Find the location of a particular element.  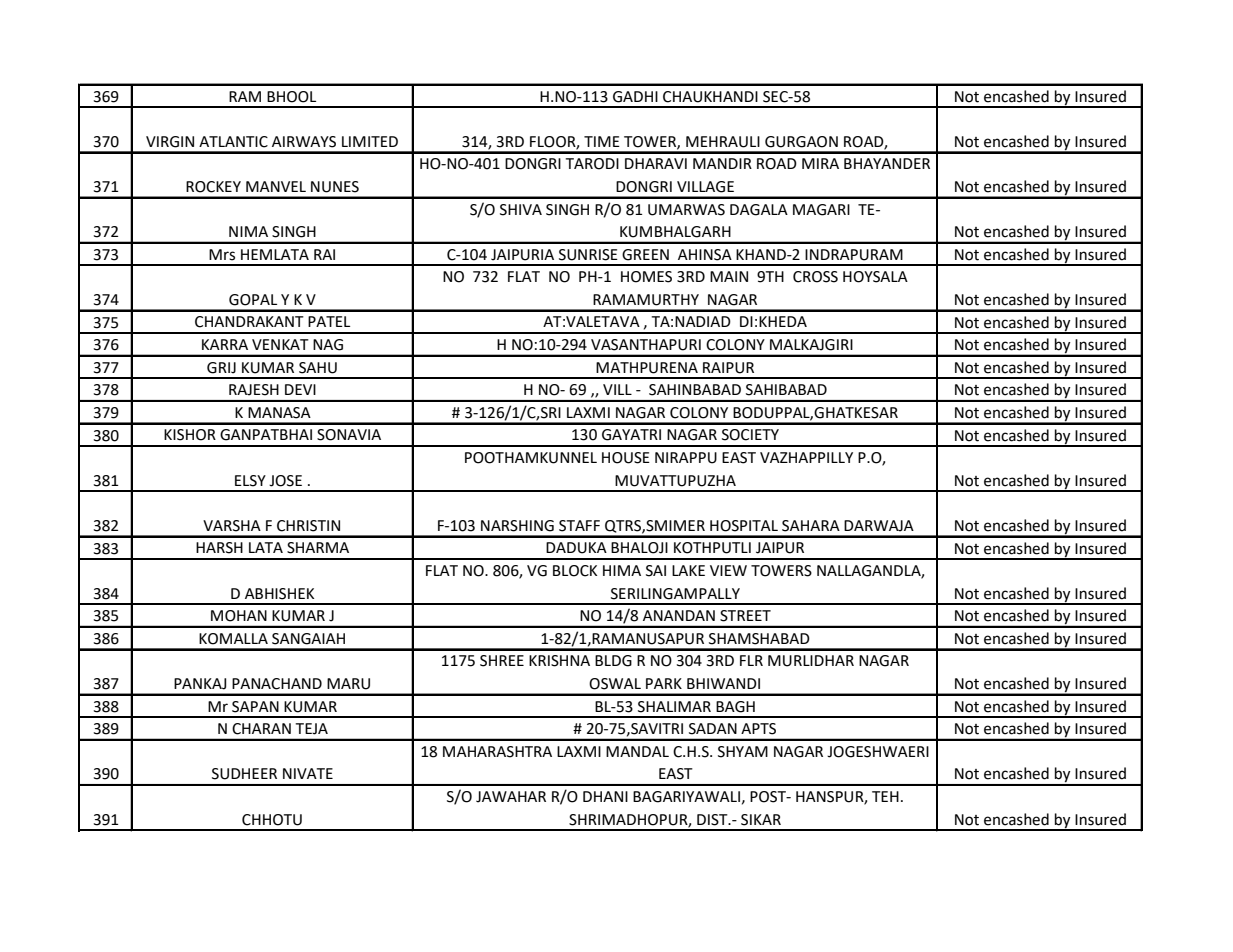

SHYAM is located at coordinates (743, 752).
